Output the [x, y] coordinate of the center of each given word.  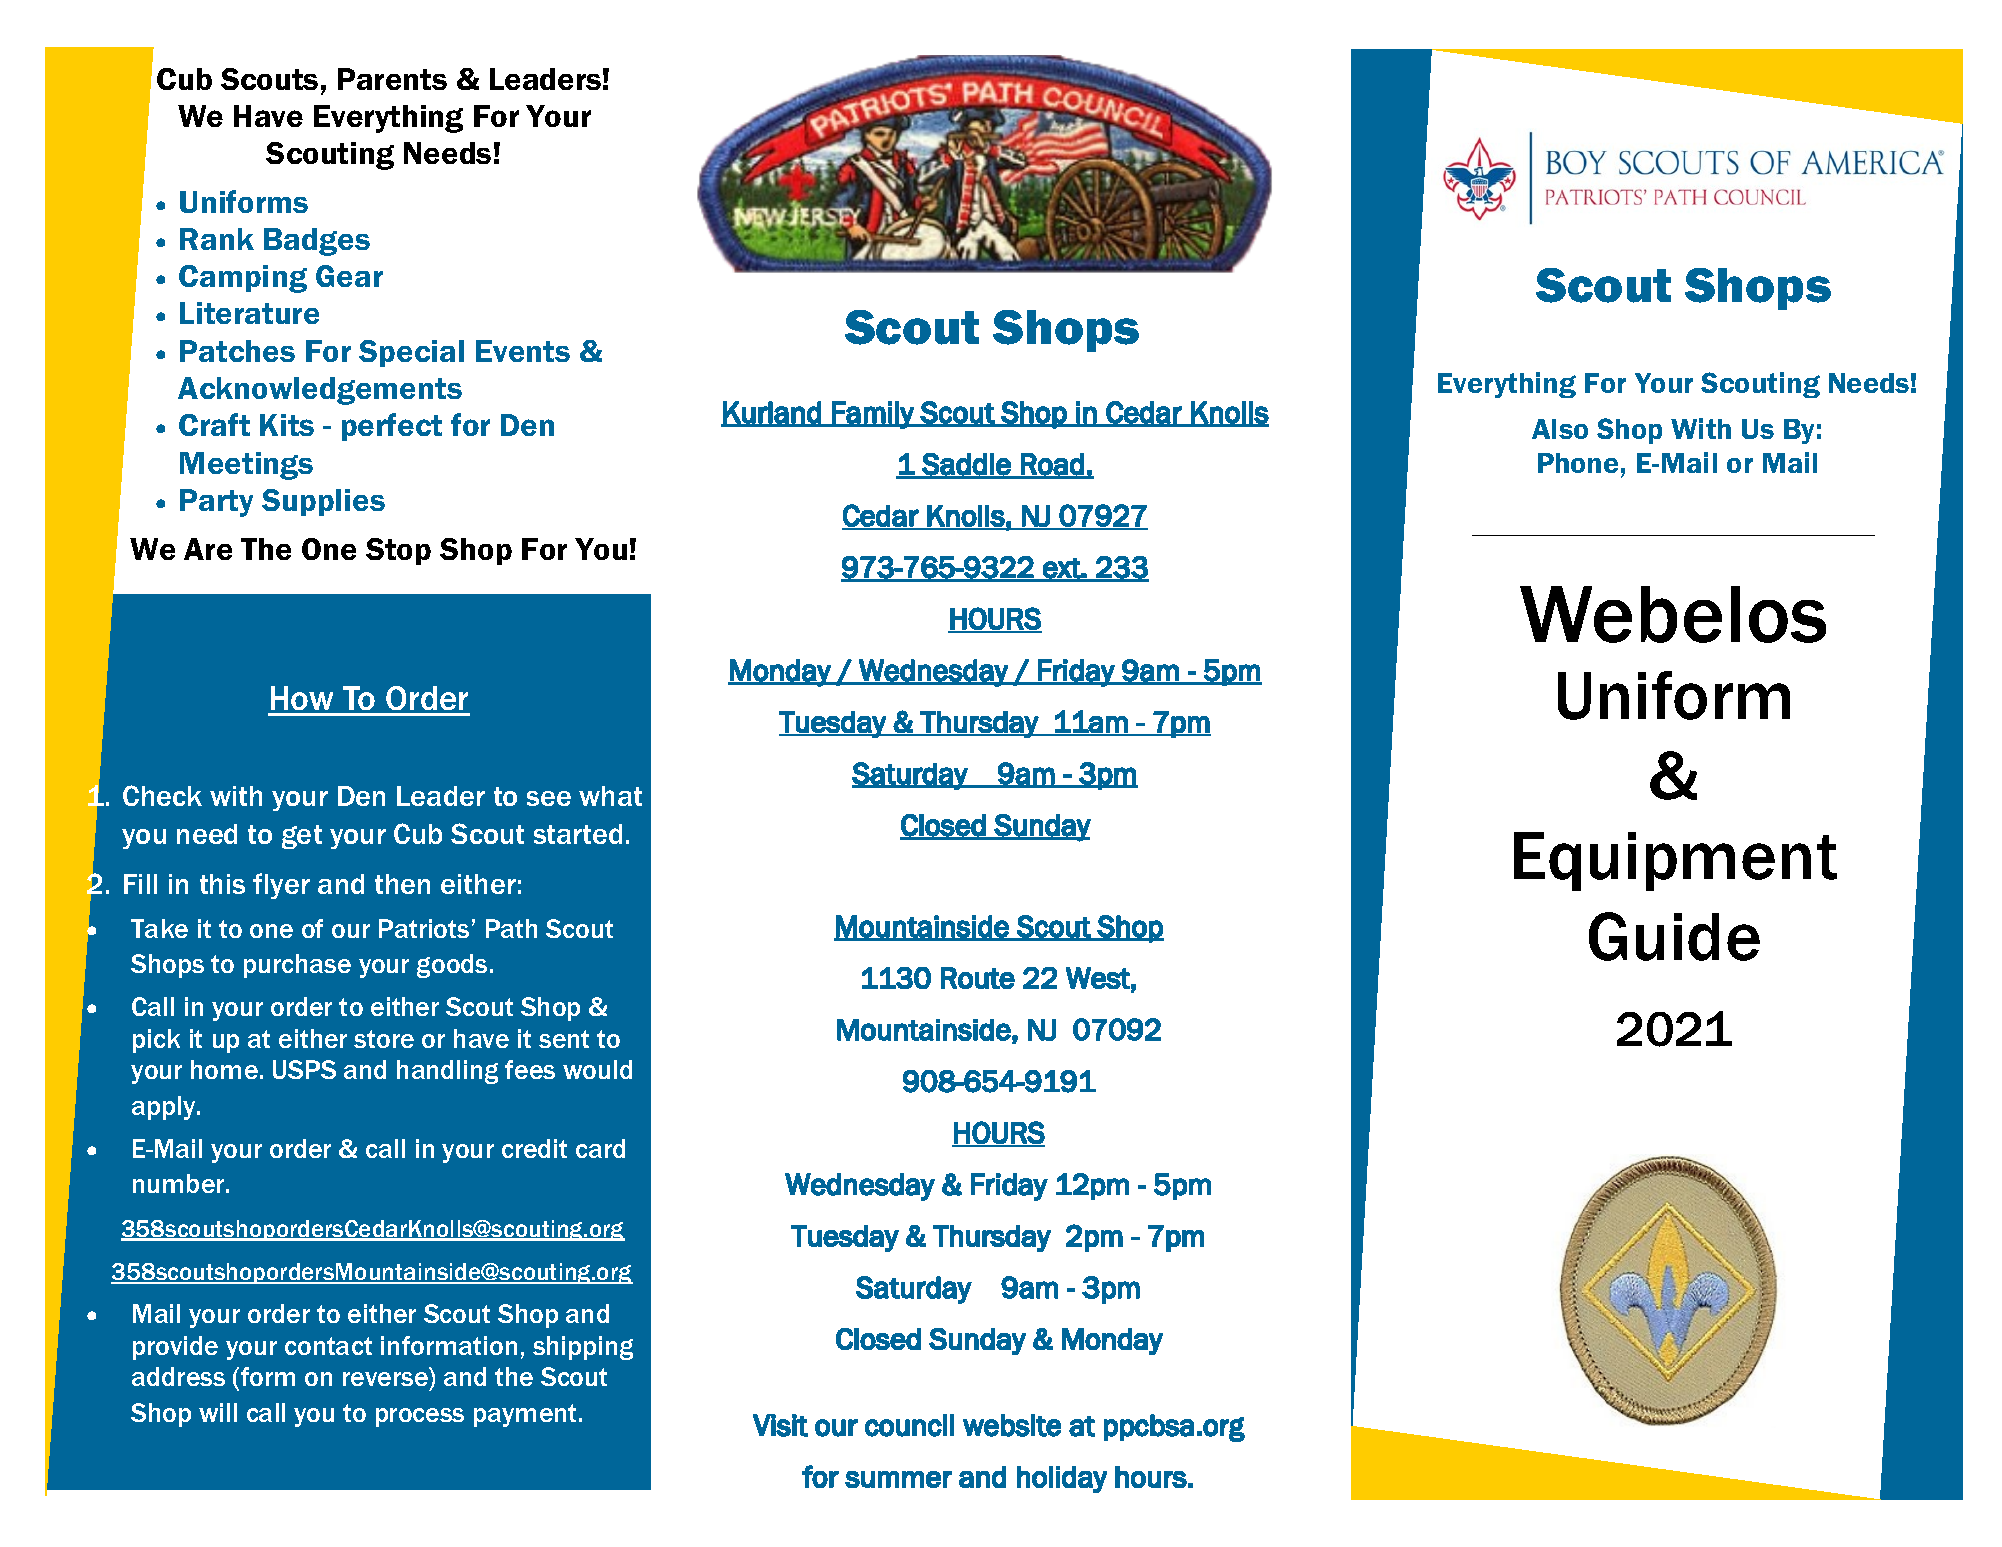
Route [978, 978]
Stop [398, 551]
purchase [297, 966]
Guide [1674, 936]
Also [1560, 429]
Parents [392, 79]
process [420, 1417]
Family [873, 415]
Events [523, 351]
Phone [1578, 463]
